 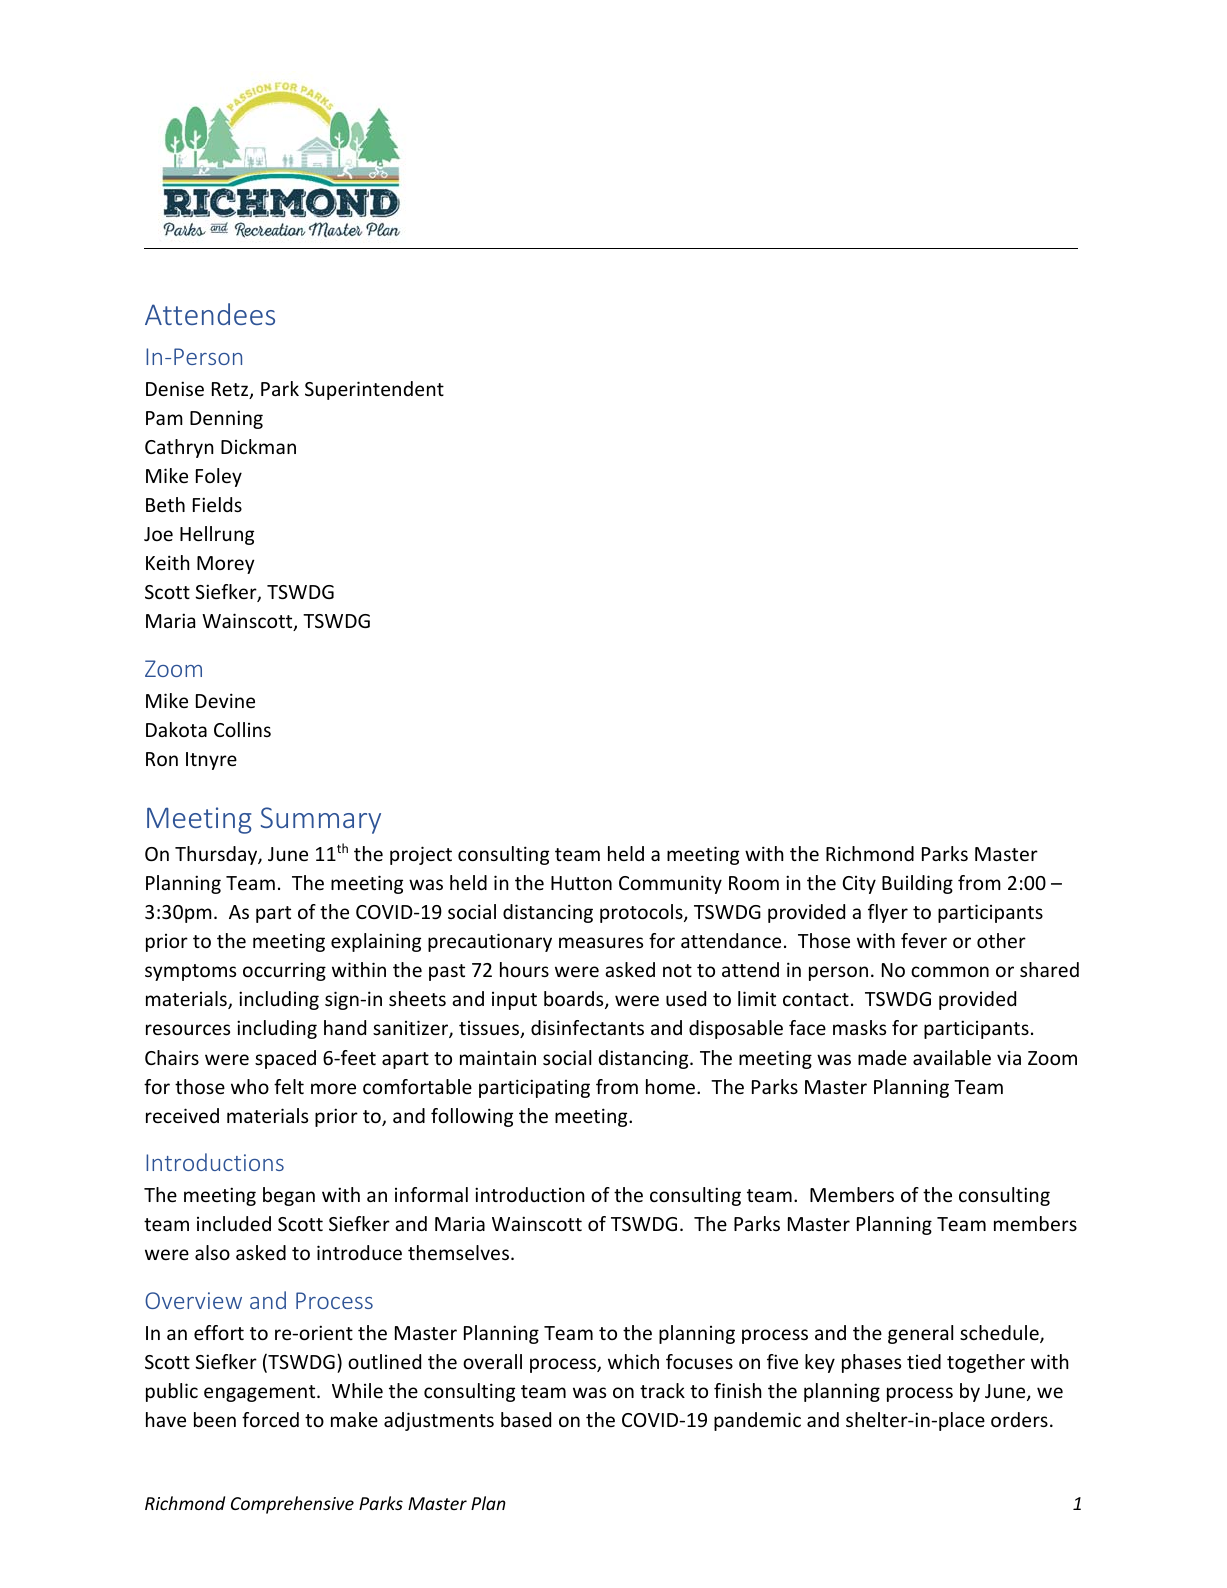 I want to click on available, so click(x=952, y=1057).
